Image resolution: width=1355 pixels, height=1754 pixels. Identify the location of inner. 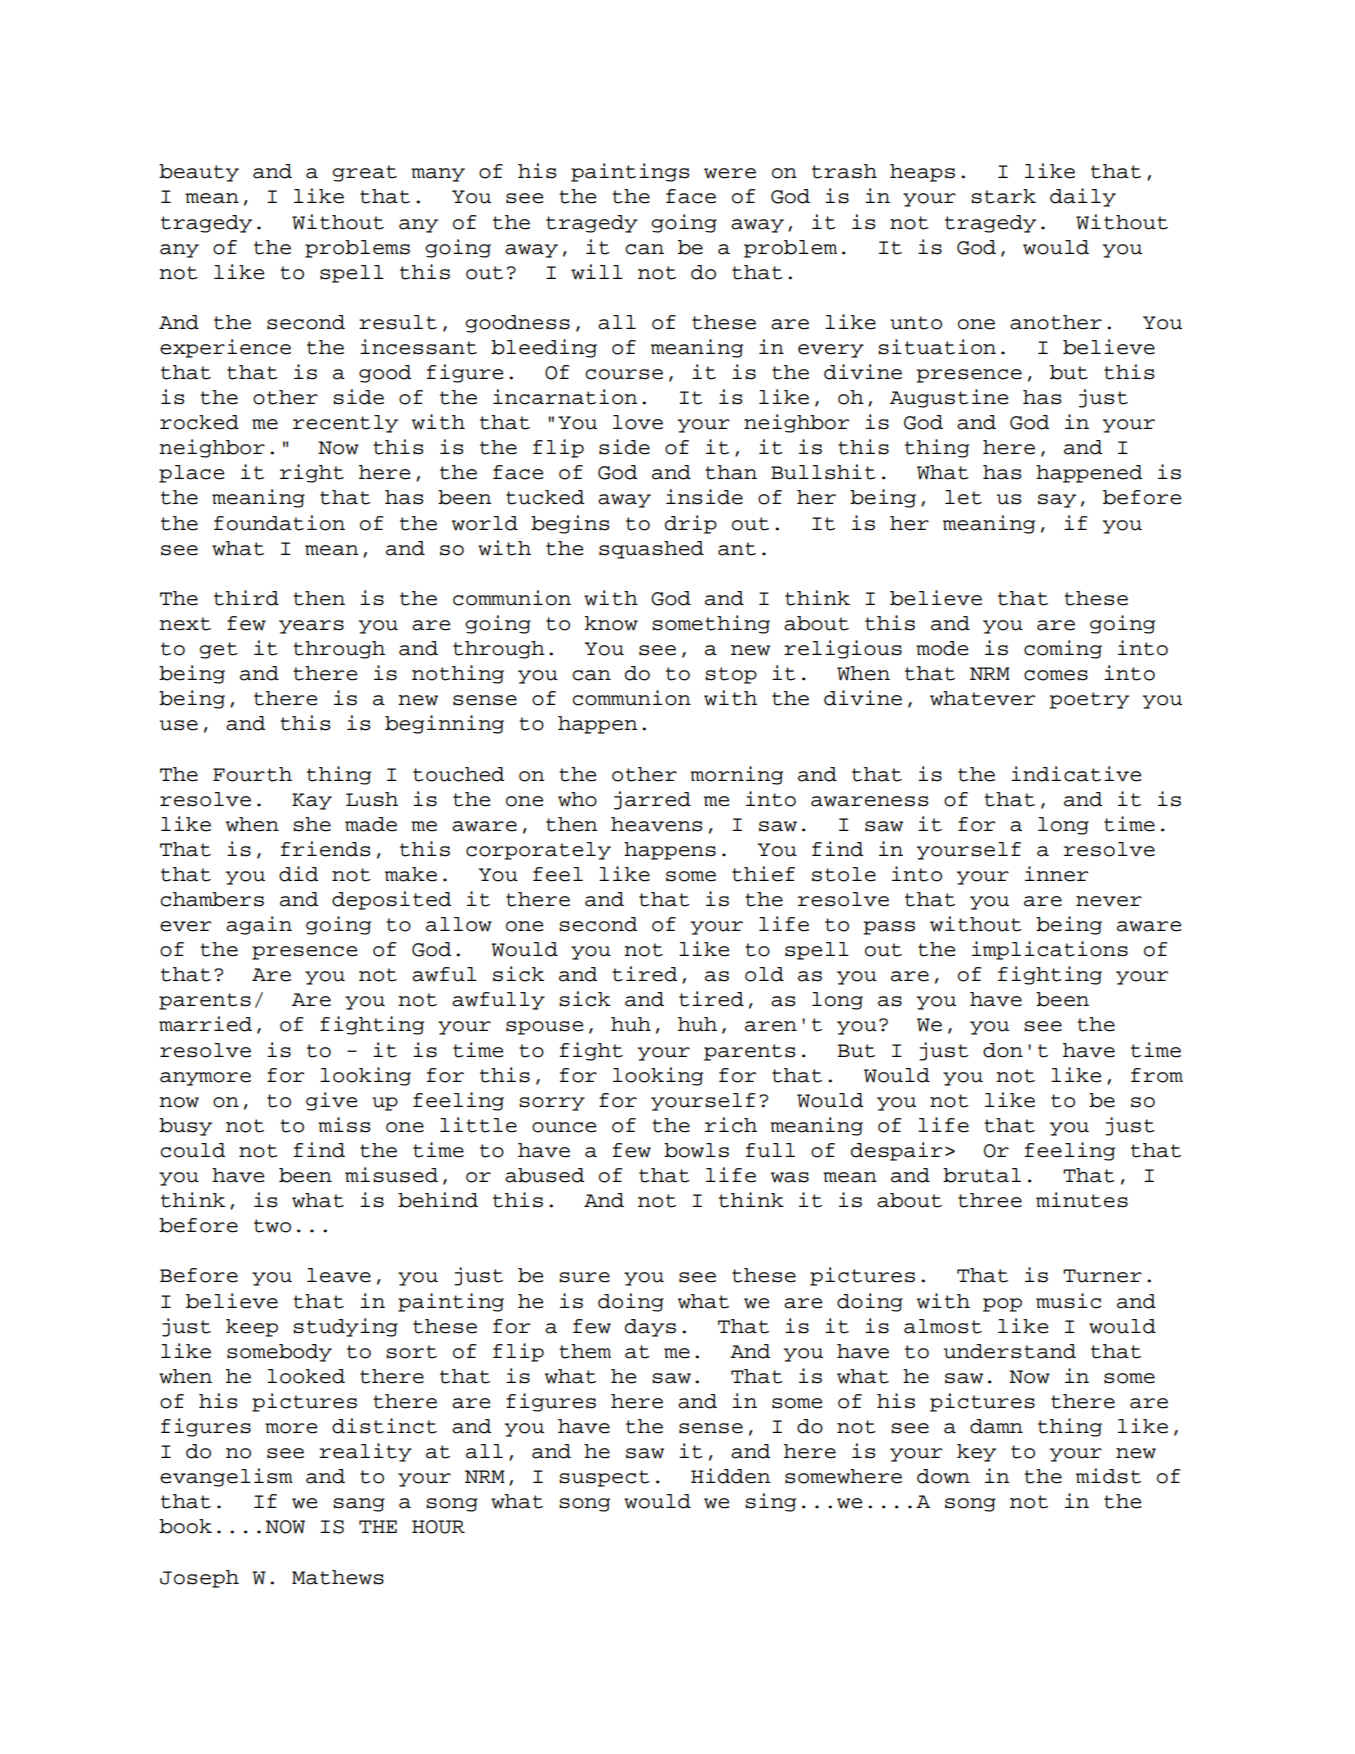
(1056, 874).
